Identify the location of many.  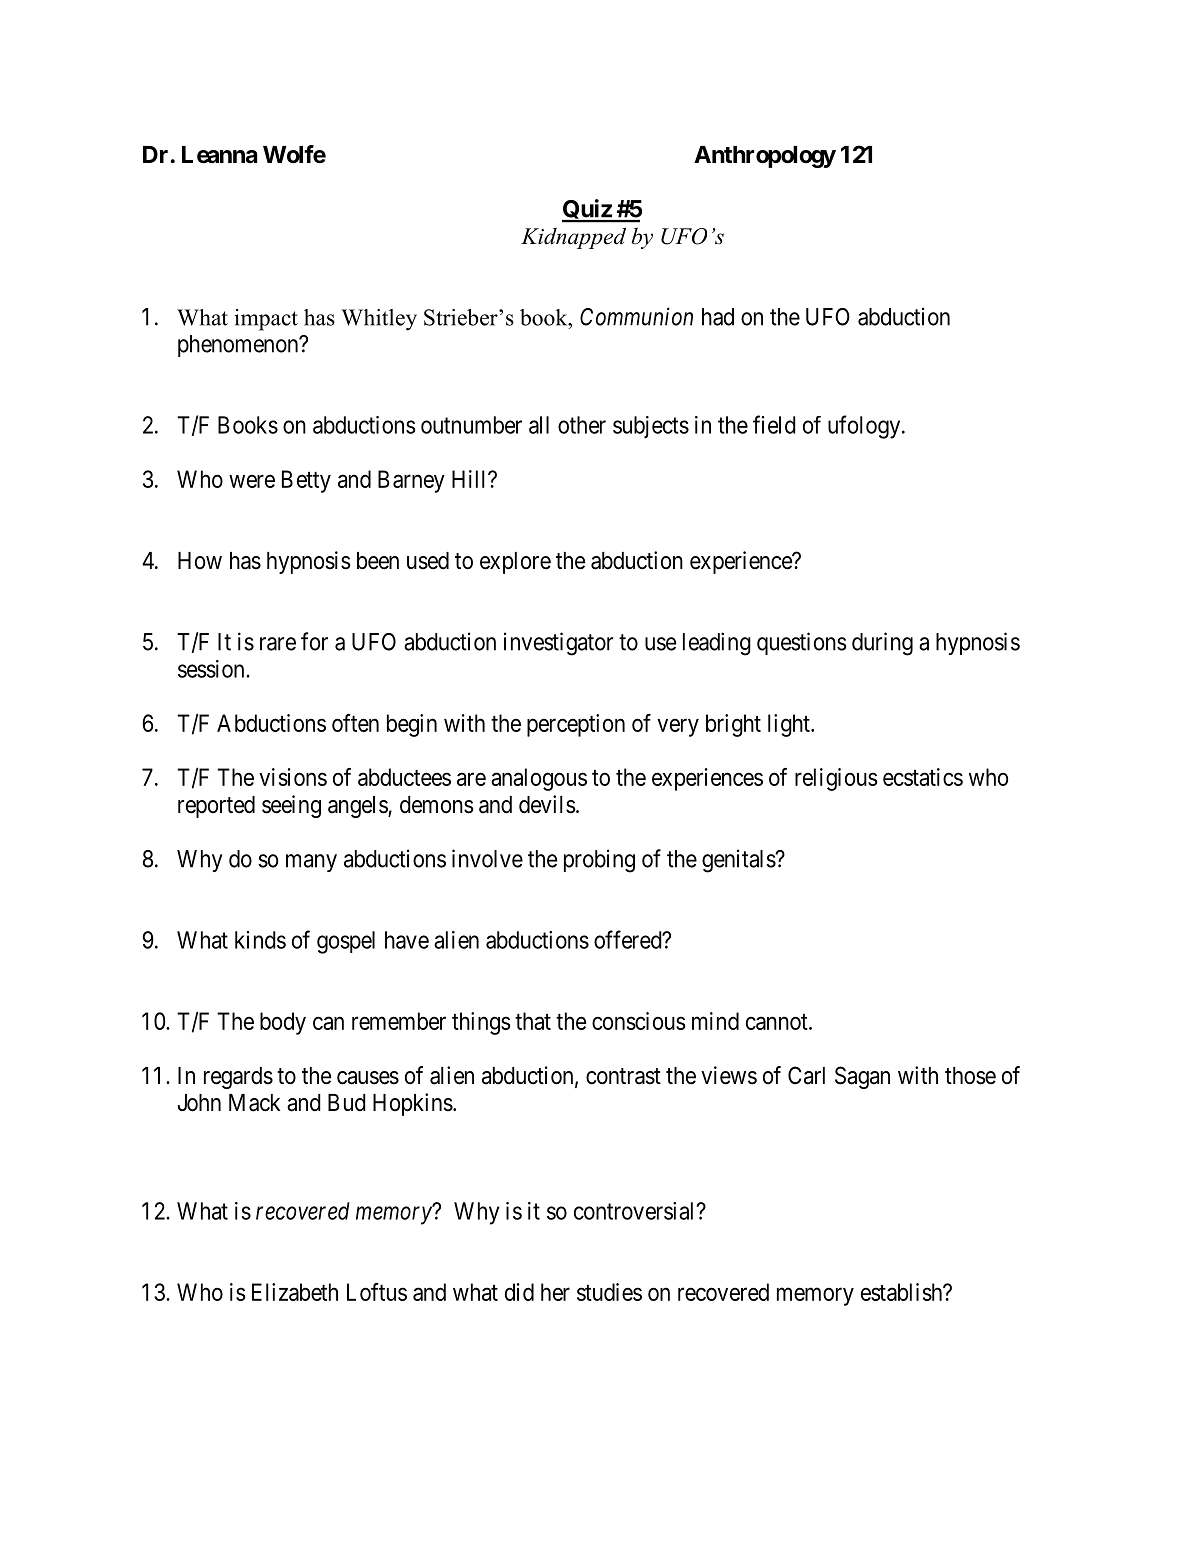
(311, 863).
